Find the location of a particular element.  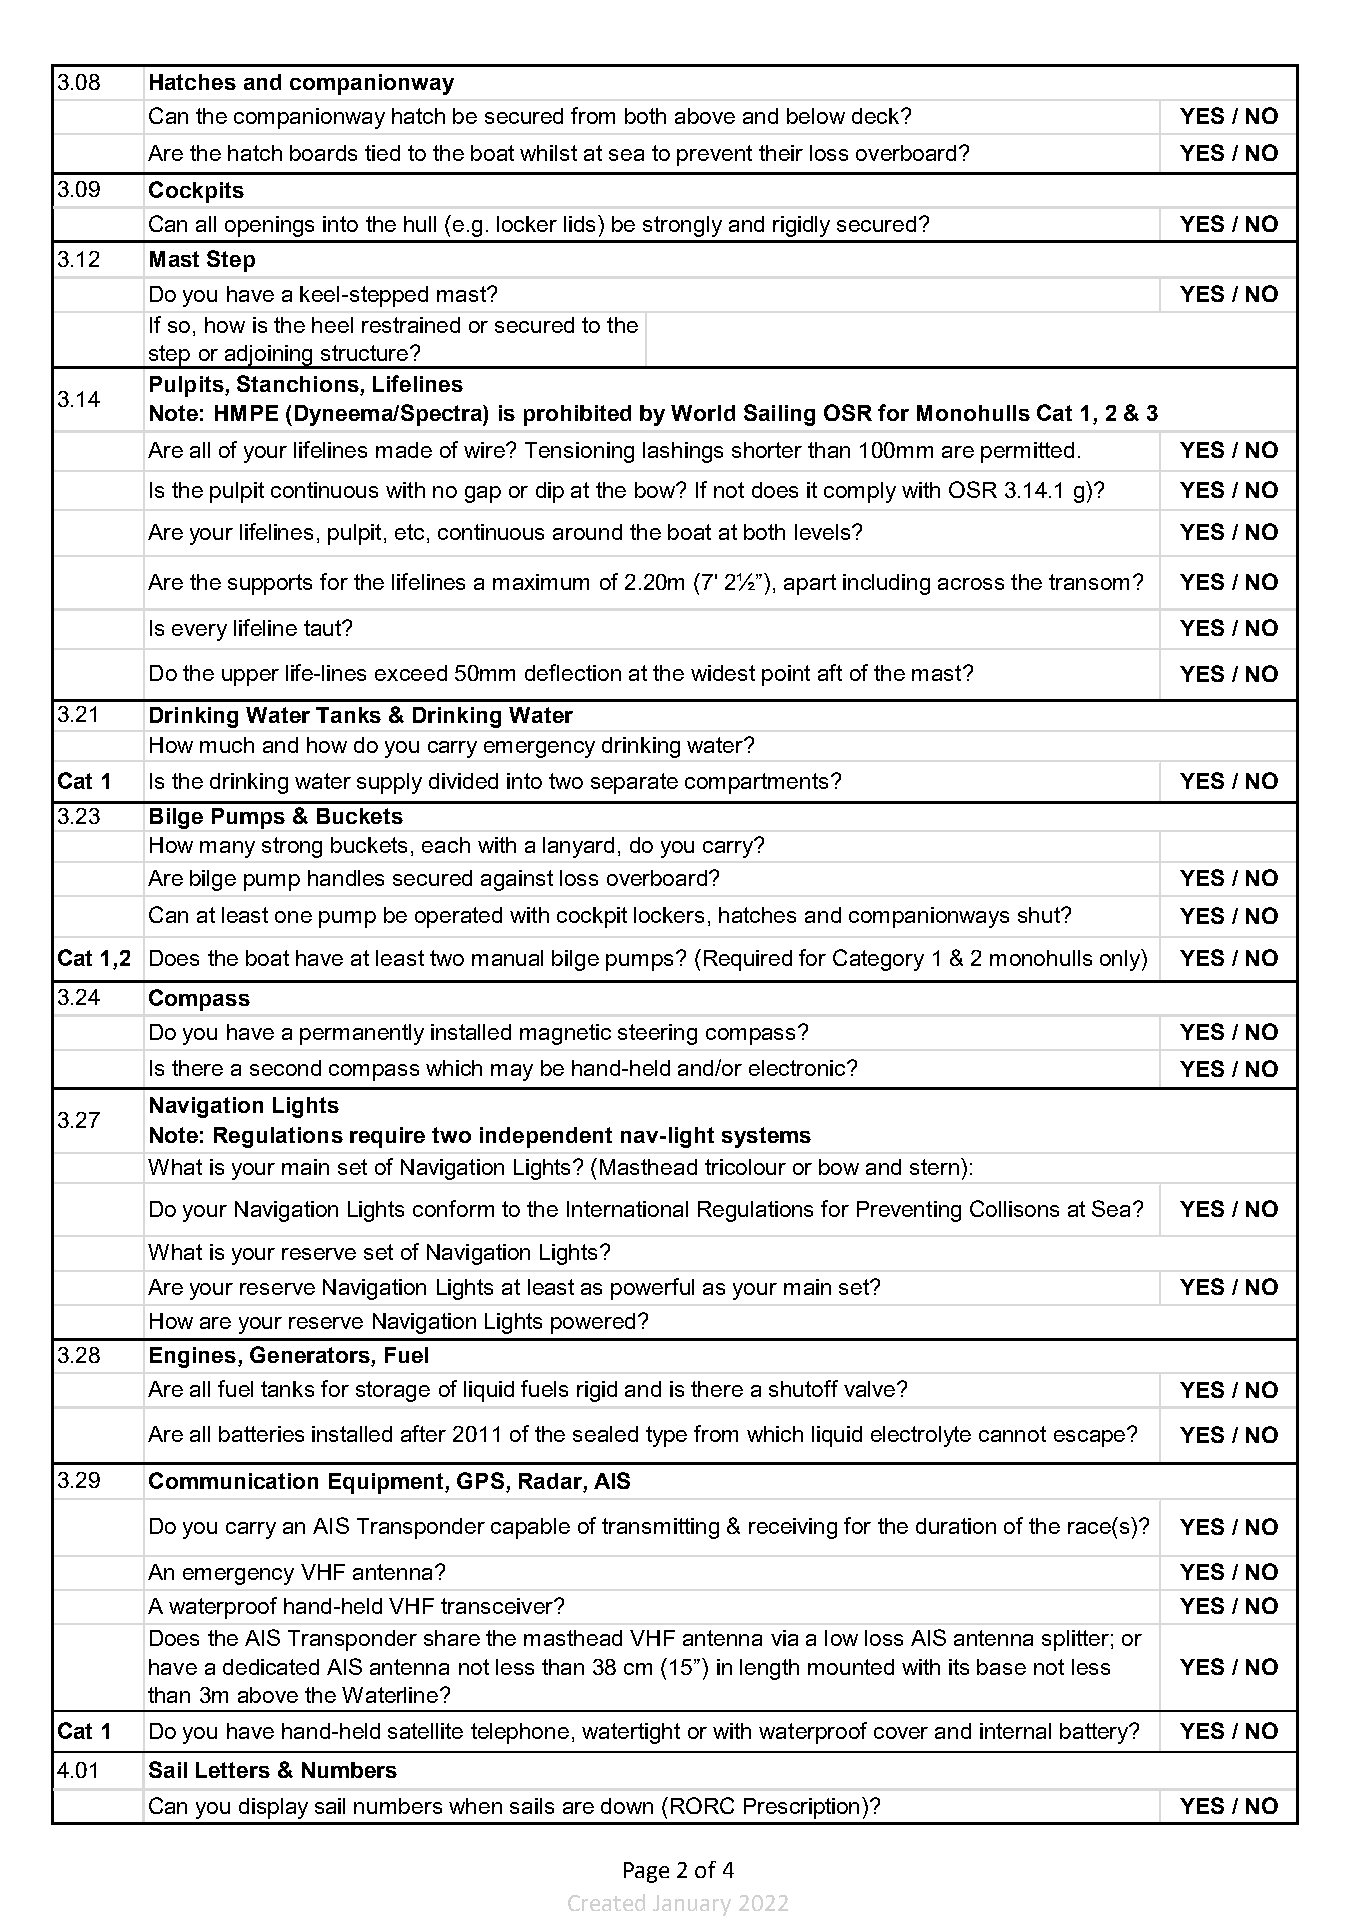

Category is located at coordinates (878, 960).
